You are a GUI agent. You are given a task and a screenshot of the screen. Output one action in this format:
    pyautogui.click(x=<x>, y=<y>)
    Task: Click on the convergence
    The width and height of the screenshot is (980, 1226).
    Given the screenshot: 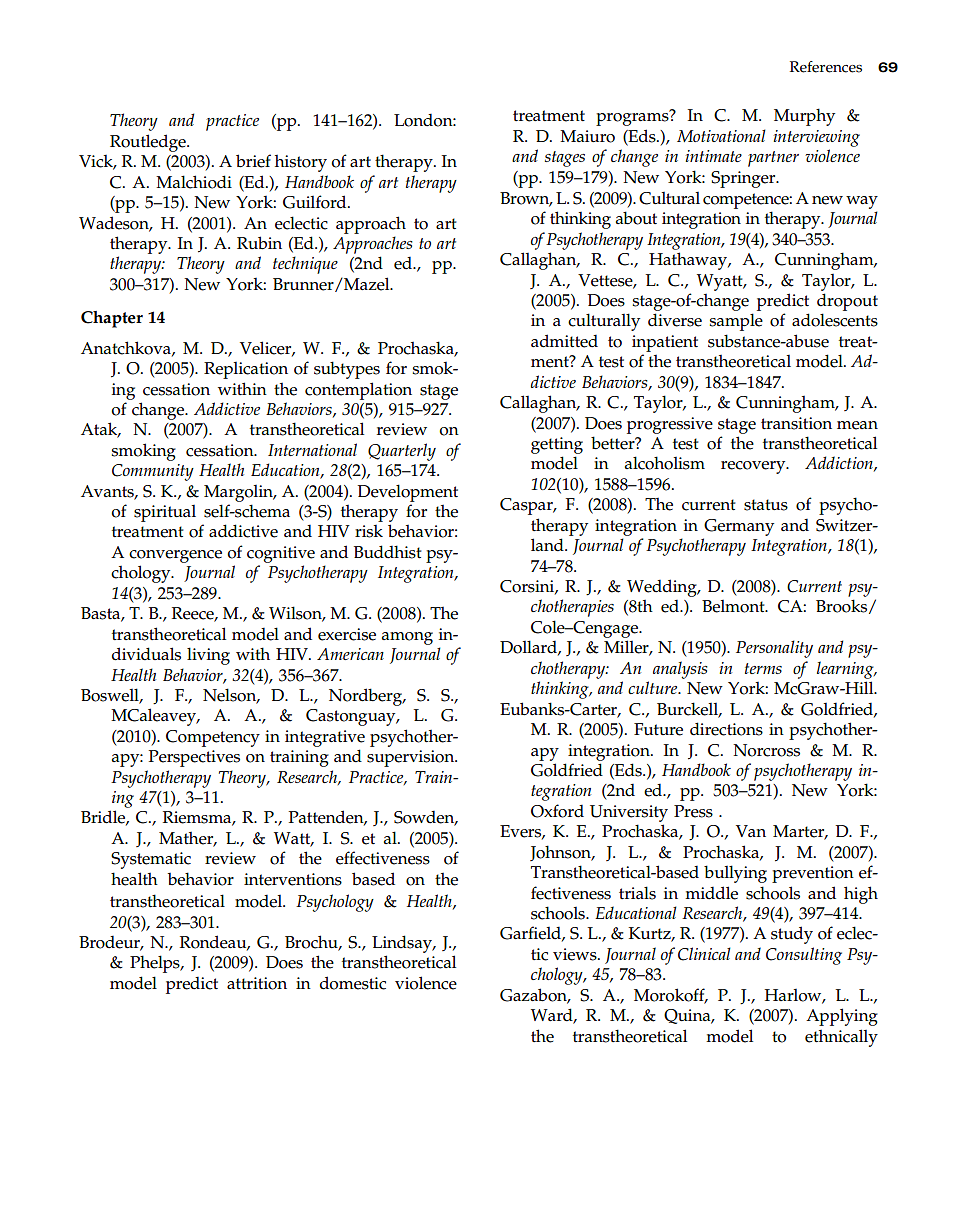 What is the action you would take?
    pyautogui.click(x=175, y=556)
